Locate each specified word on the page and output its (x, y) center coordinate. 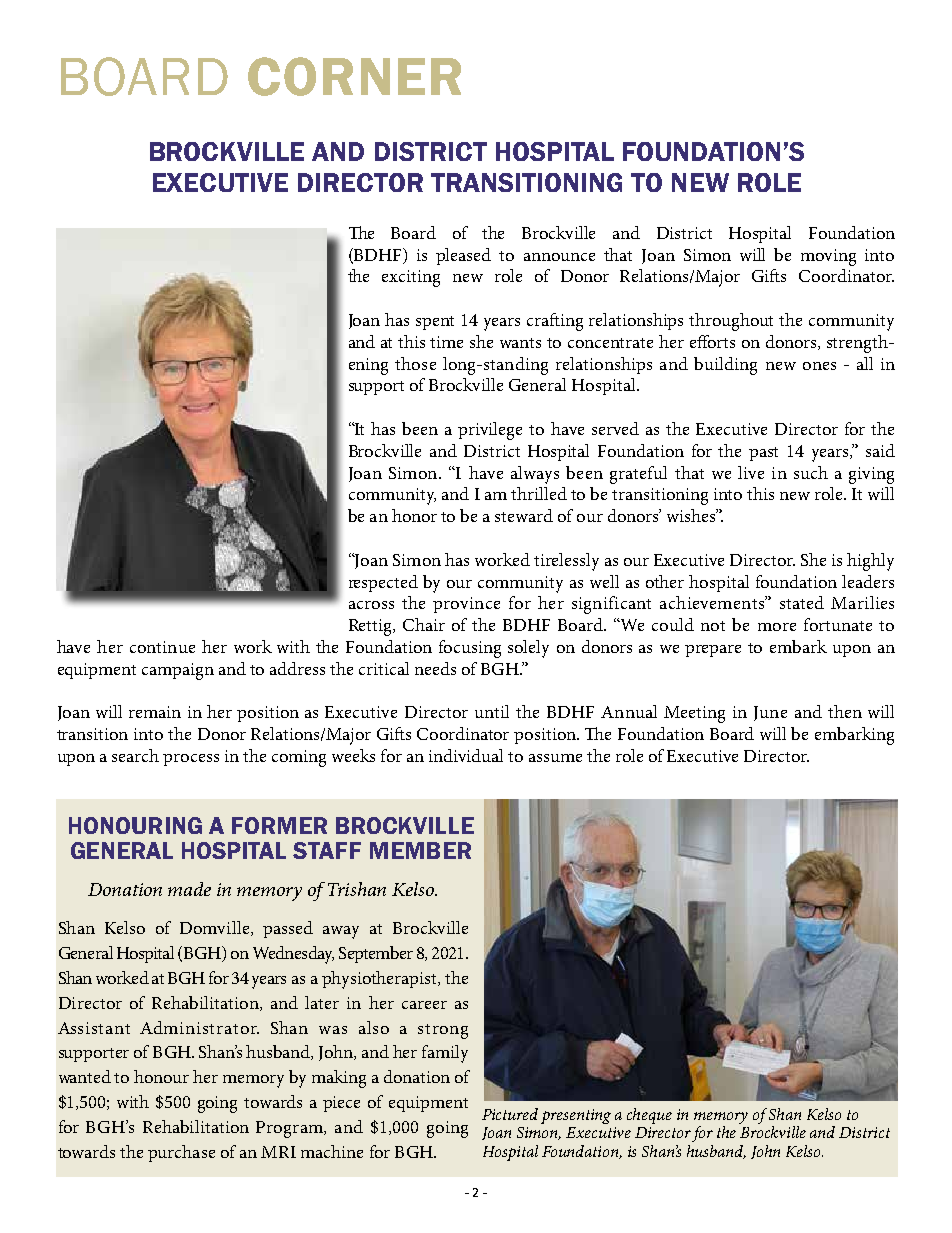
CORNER (354, 76)
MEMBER (420, 850)
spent (435, 323)
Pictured (510, 1114)
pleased (463, 256)
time (446, 342)
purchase (181, 1153)
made (189, 889)
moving (828, 257)
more (777, 627)
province (466, 605)
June (770, 713)
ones (819, 366)
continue (162, 647)
